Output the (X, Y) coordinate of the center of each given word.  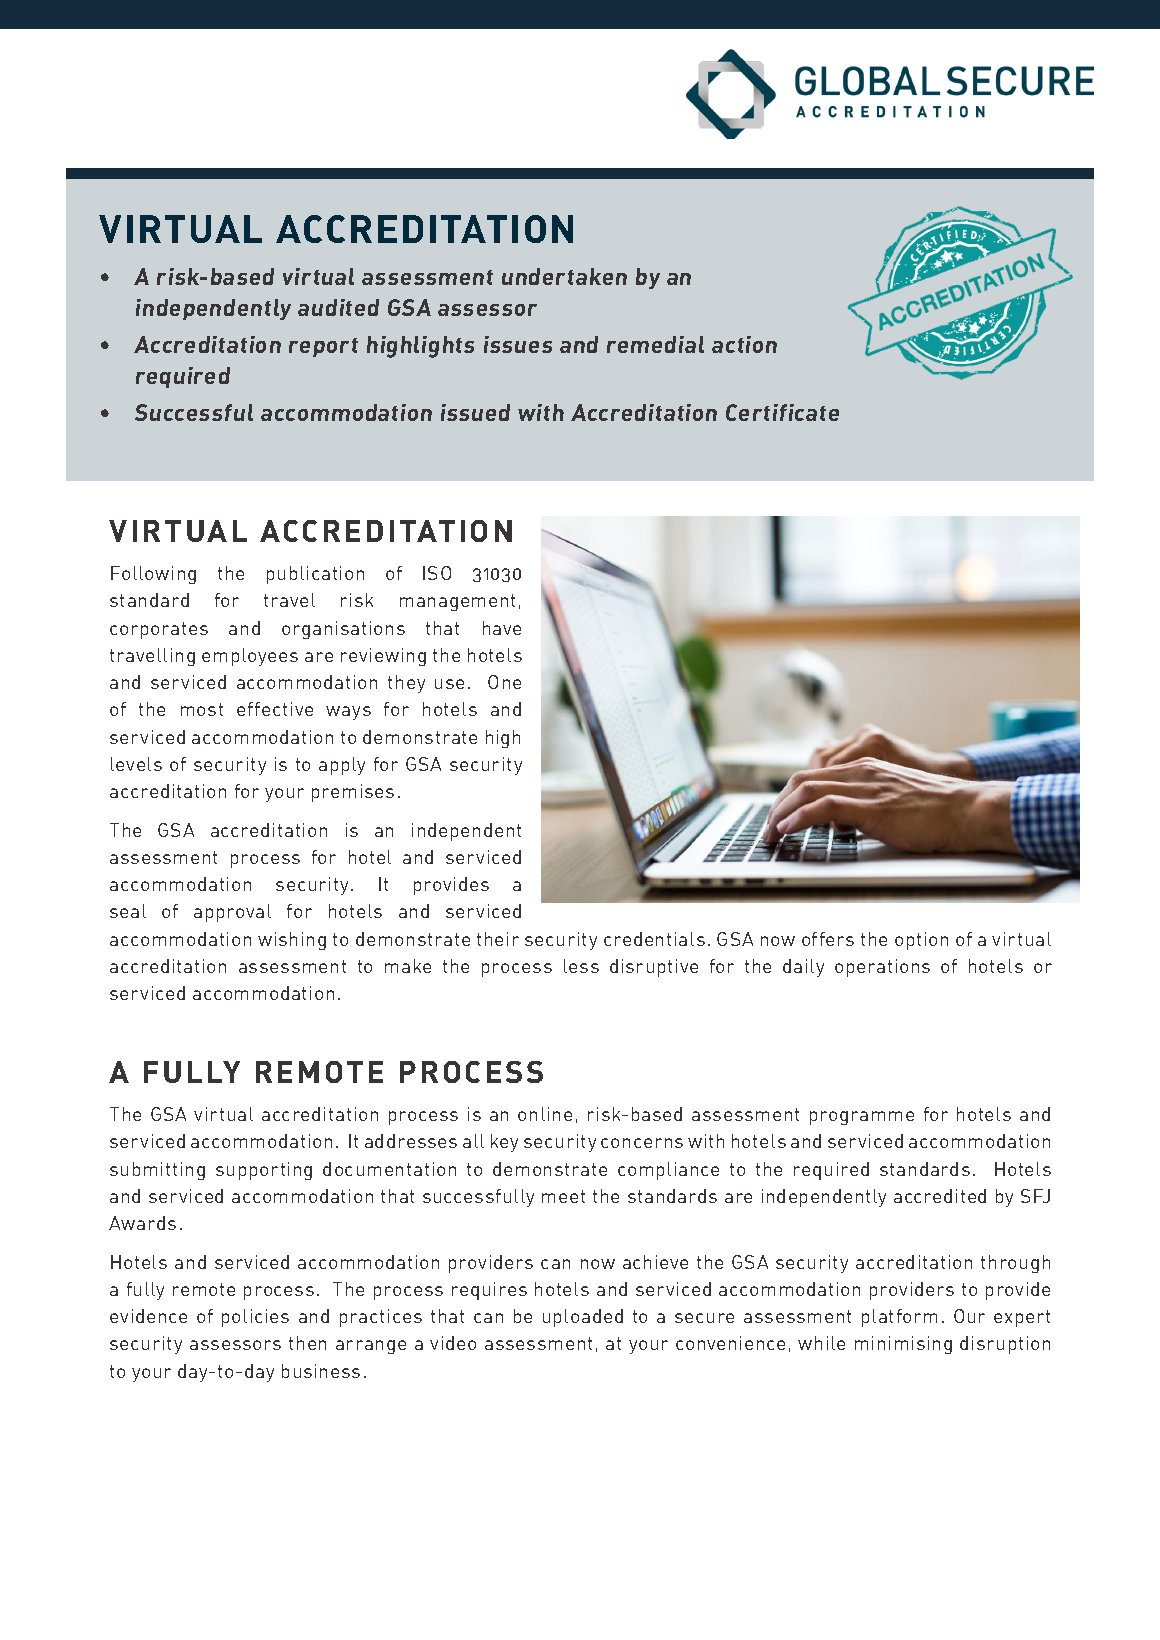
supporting (264, 1171)
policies (255, 1318)
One (504, 682)
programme (862, 1118)
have (502, 628)
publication (315, 575)
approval (232, 913)
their (498, 939)
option (921, 941)
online (545, 1114)
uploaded (583, 1318)
